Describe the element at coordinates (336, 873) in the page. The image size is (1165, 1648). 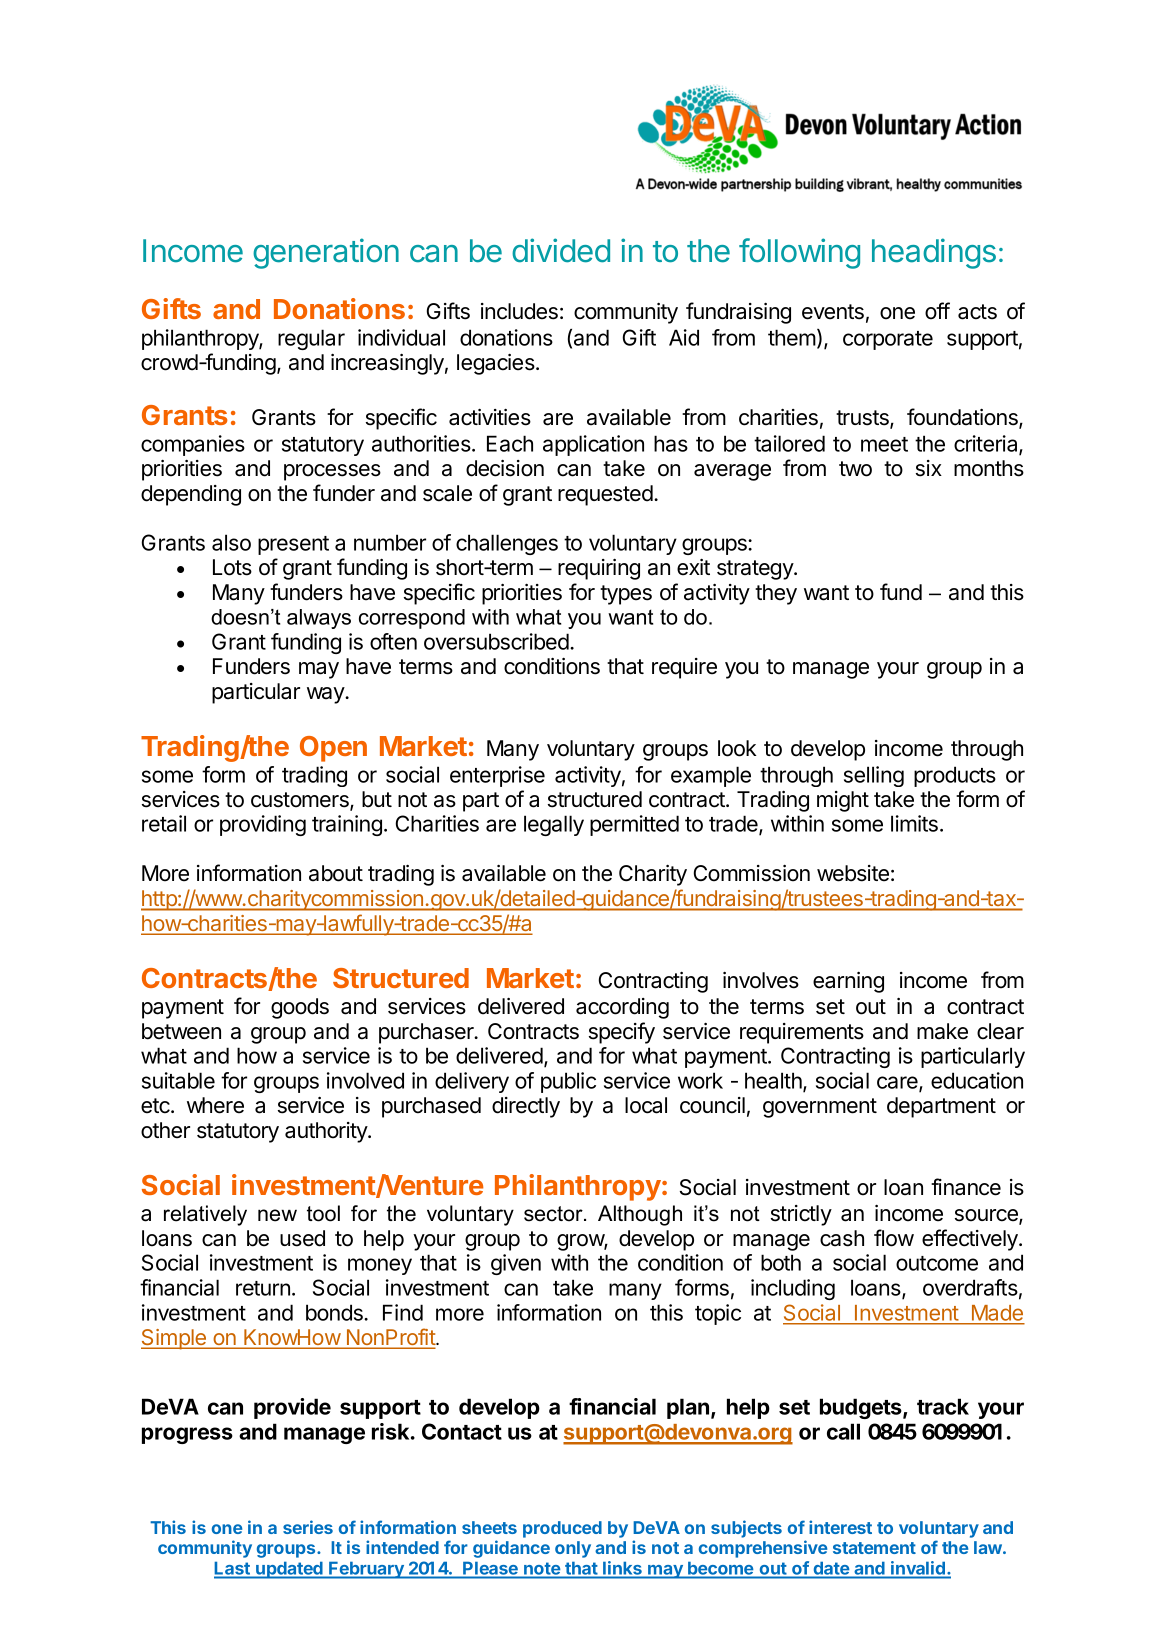
I see `about` at that location.
